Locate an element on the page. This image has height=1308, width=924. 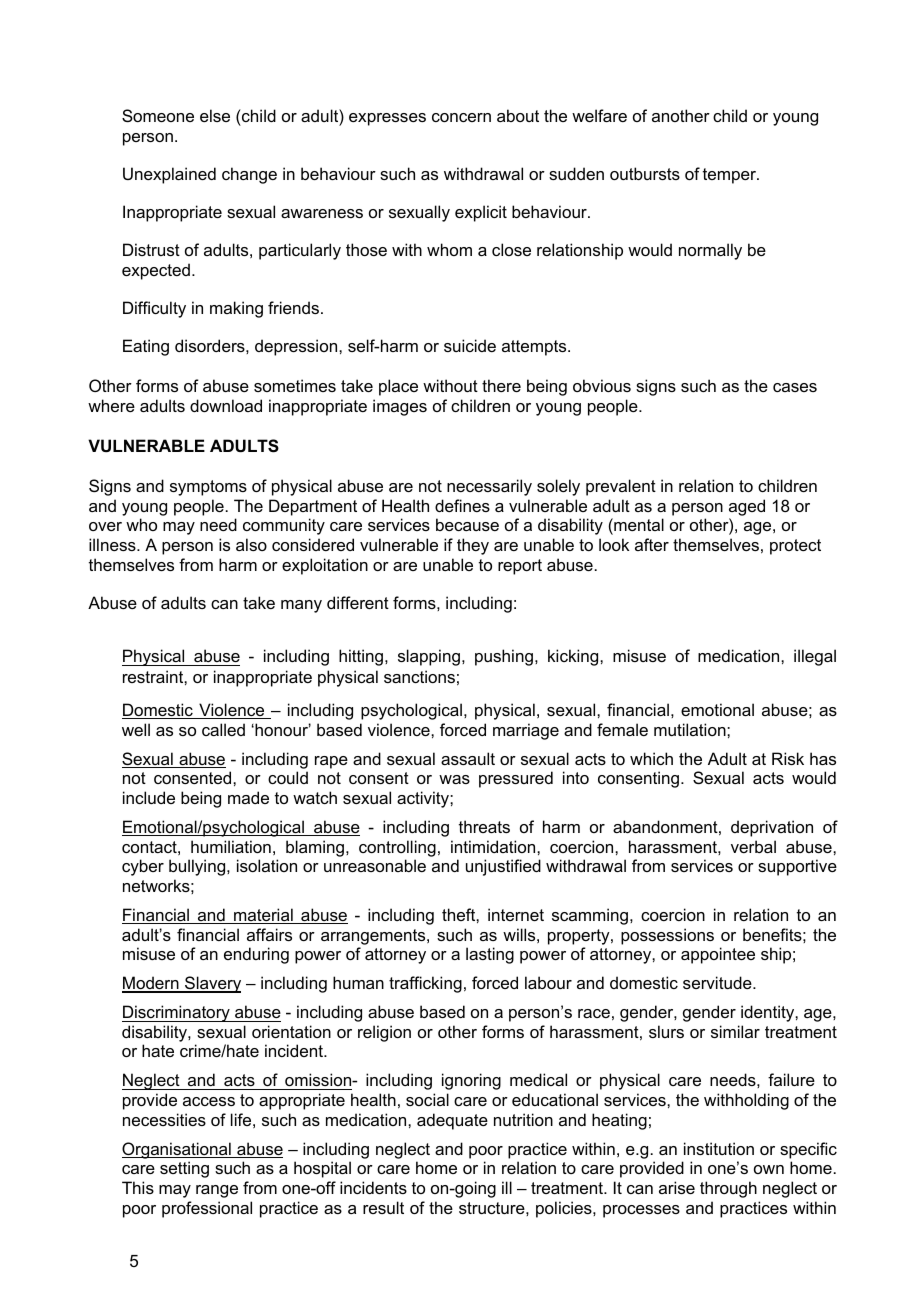
called is located at coordinates (223, 729).
